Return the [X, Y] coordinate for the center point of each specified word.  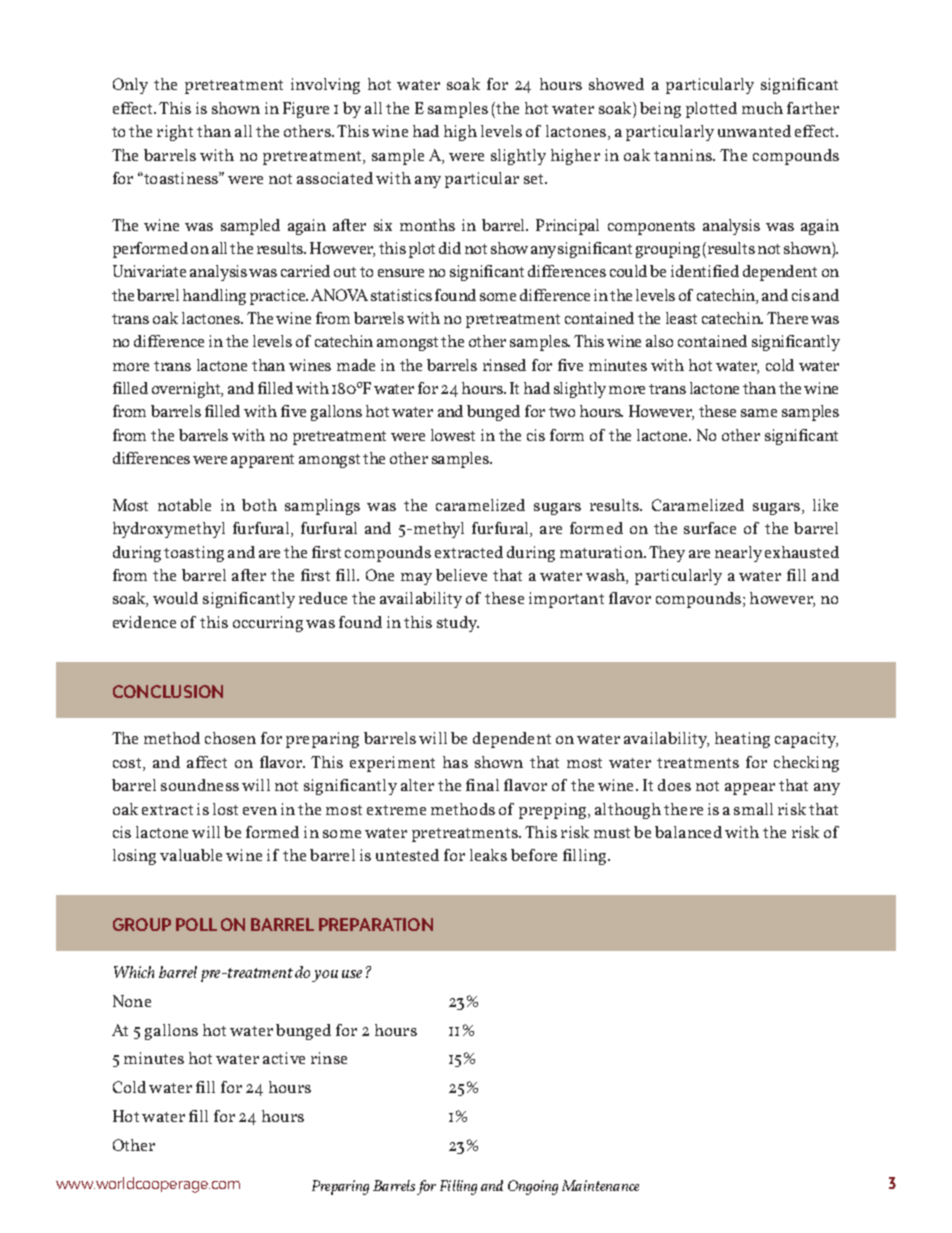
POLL [196, 924]
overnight [187, 390]
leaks [488, 855]
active [284, 1058]
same [759, 413]
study [458, 624]
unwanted [754, 131]
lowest [453, 435]
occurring [268, 624]
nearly [738, 554]
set [535, 179]
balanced [688, 832]
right [175, 133]
